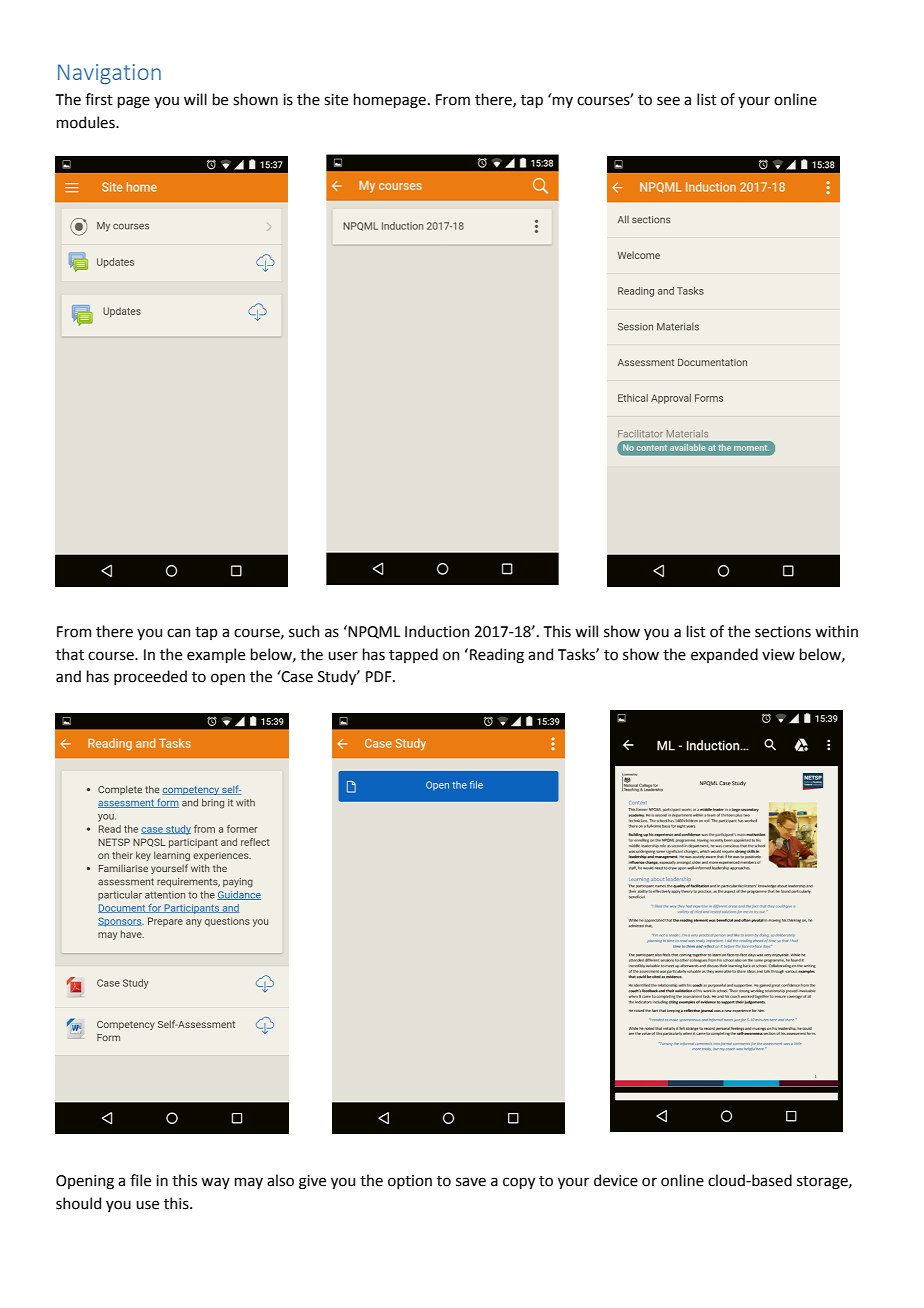 Image resolution: width=924 pixels, height=1308 pixels. I want to click on expanded, so click(724, 655).
